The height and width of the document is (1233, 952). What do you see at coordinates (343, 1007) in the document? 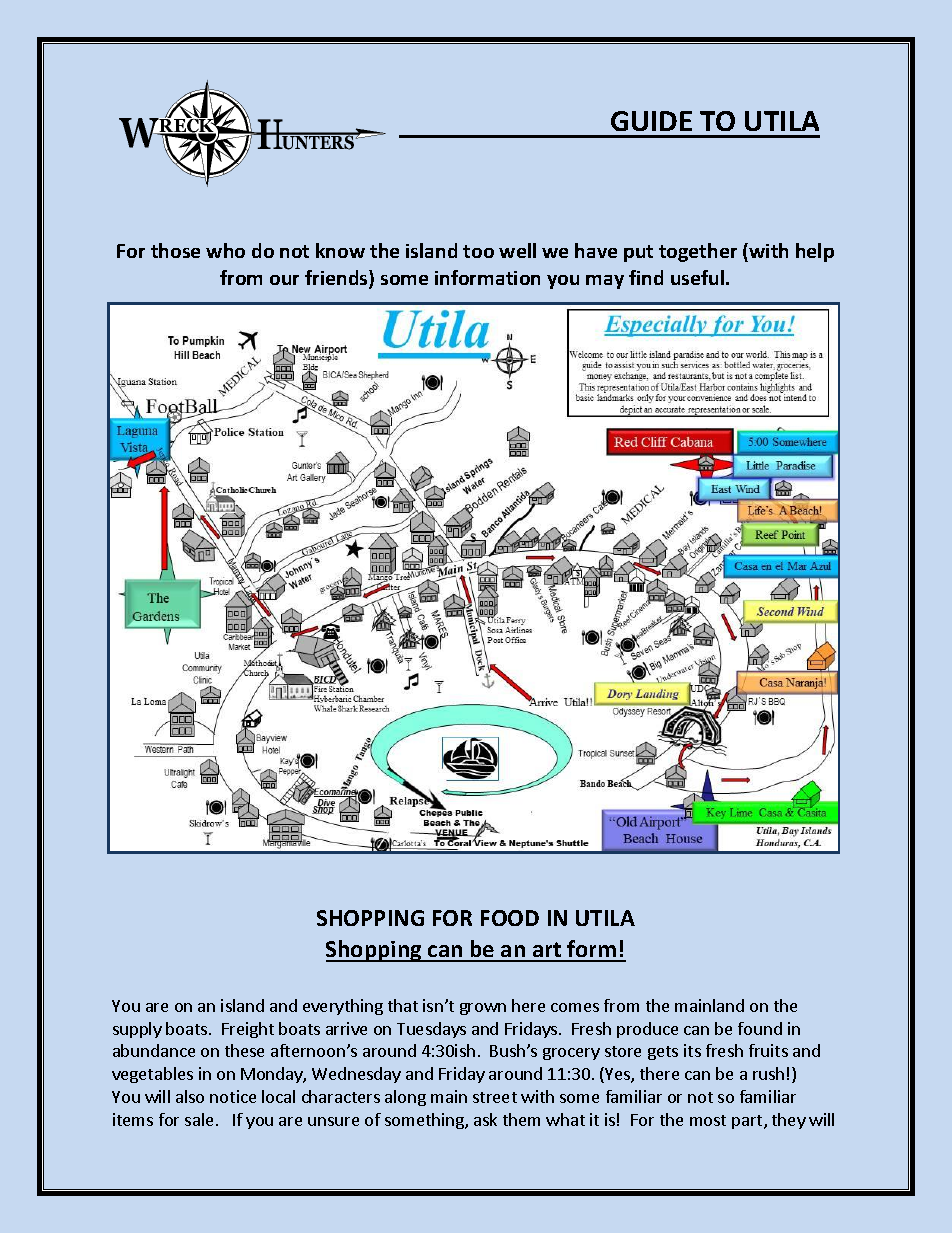
I see `everything` at bounding box center [343, 1007].
